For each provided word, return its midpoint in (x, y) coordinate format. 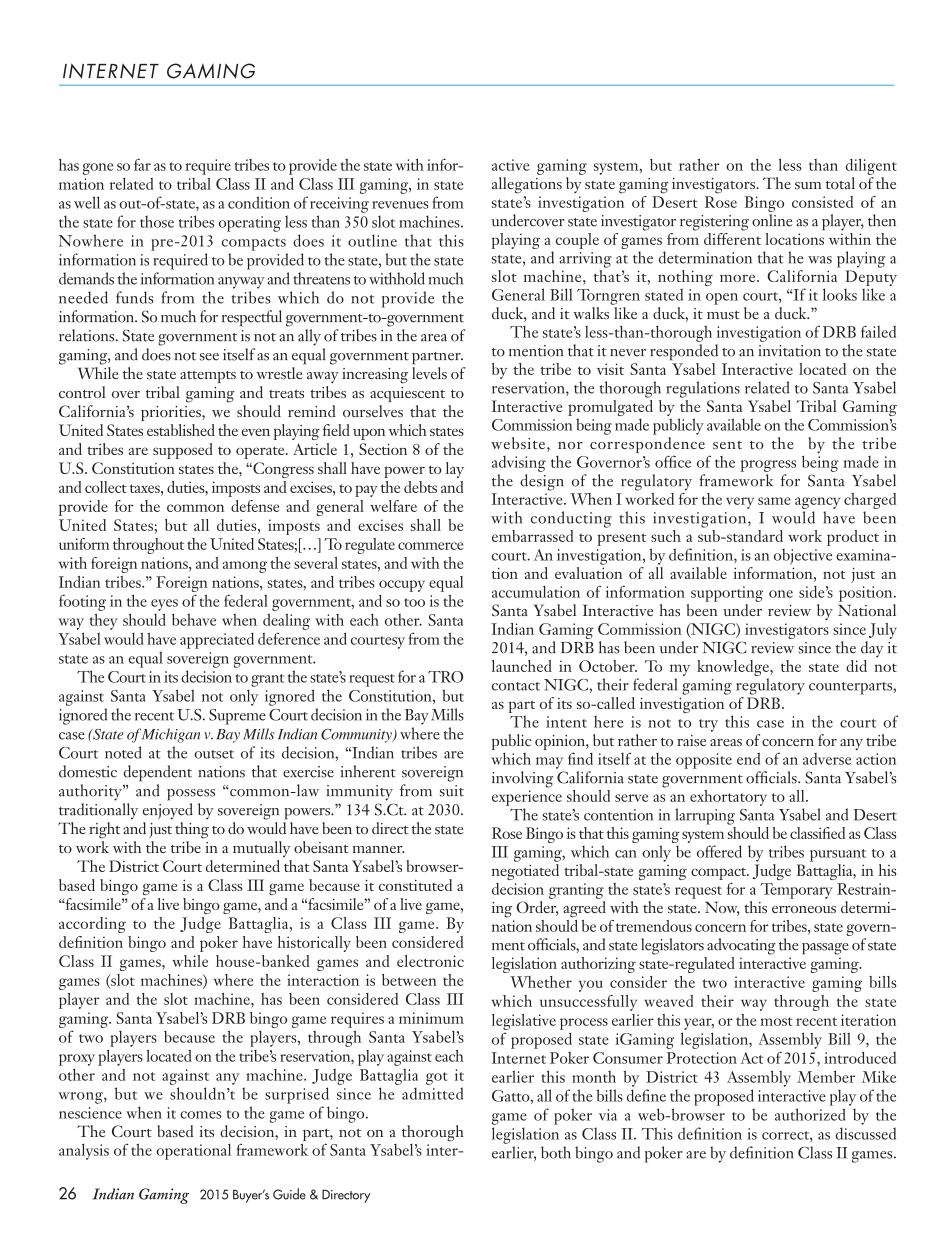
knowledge (734, 668)
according (92, 925)
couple (577, 241)
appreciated (217, 641)
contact (516, 686)
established (181, 430)
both (556, 1152)
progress (768, 466)
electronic (430, 961)
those (157, 221)
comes (201, 1115)
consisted (822, 202)
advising (519, 464)
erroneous (804, 909)
